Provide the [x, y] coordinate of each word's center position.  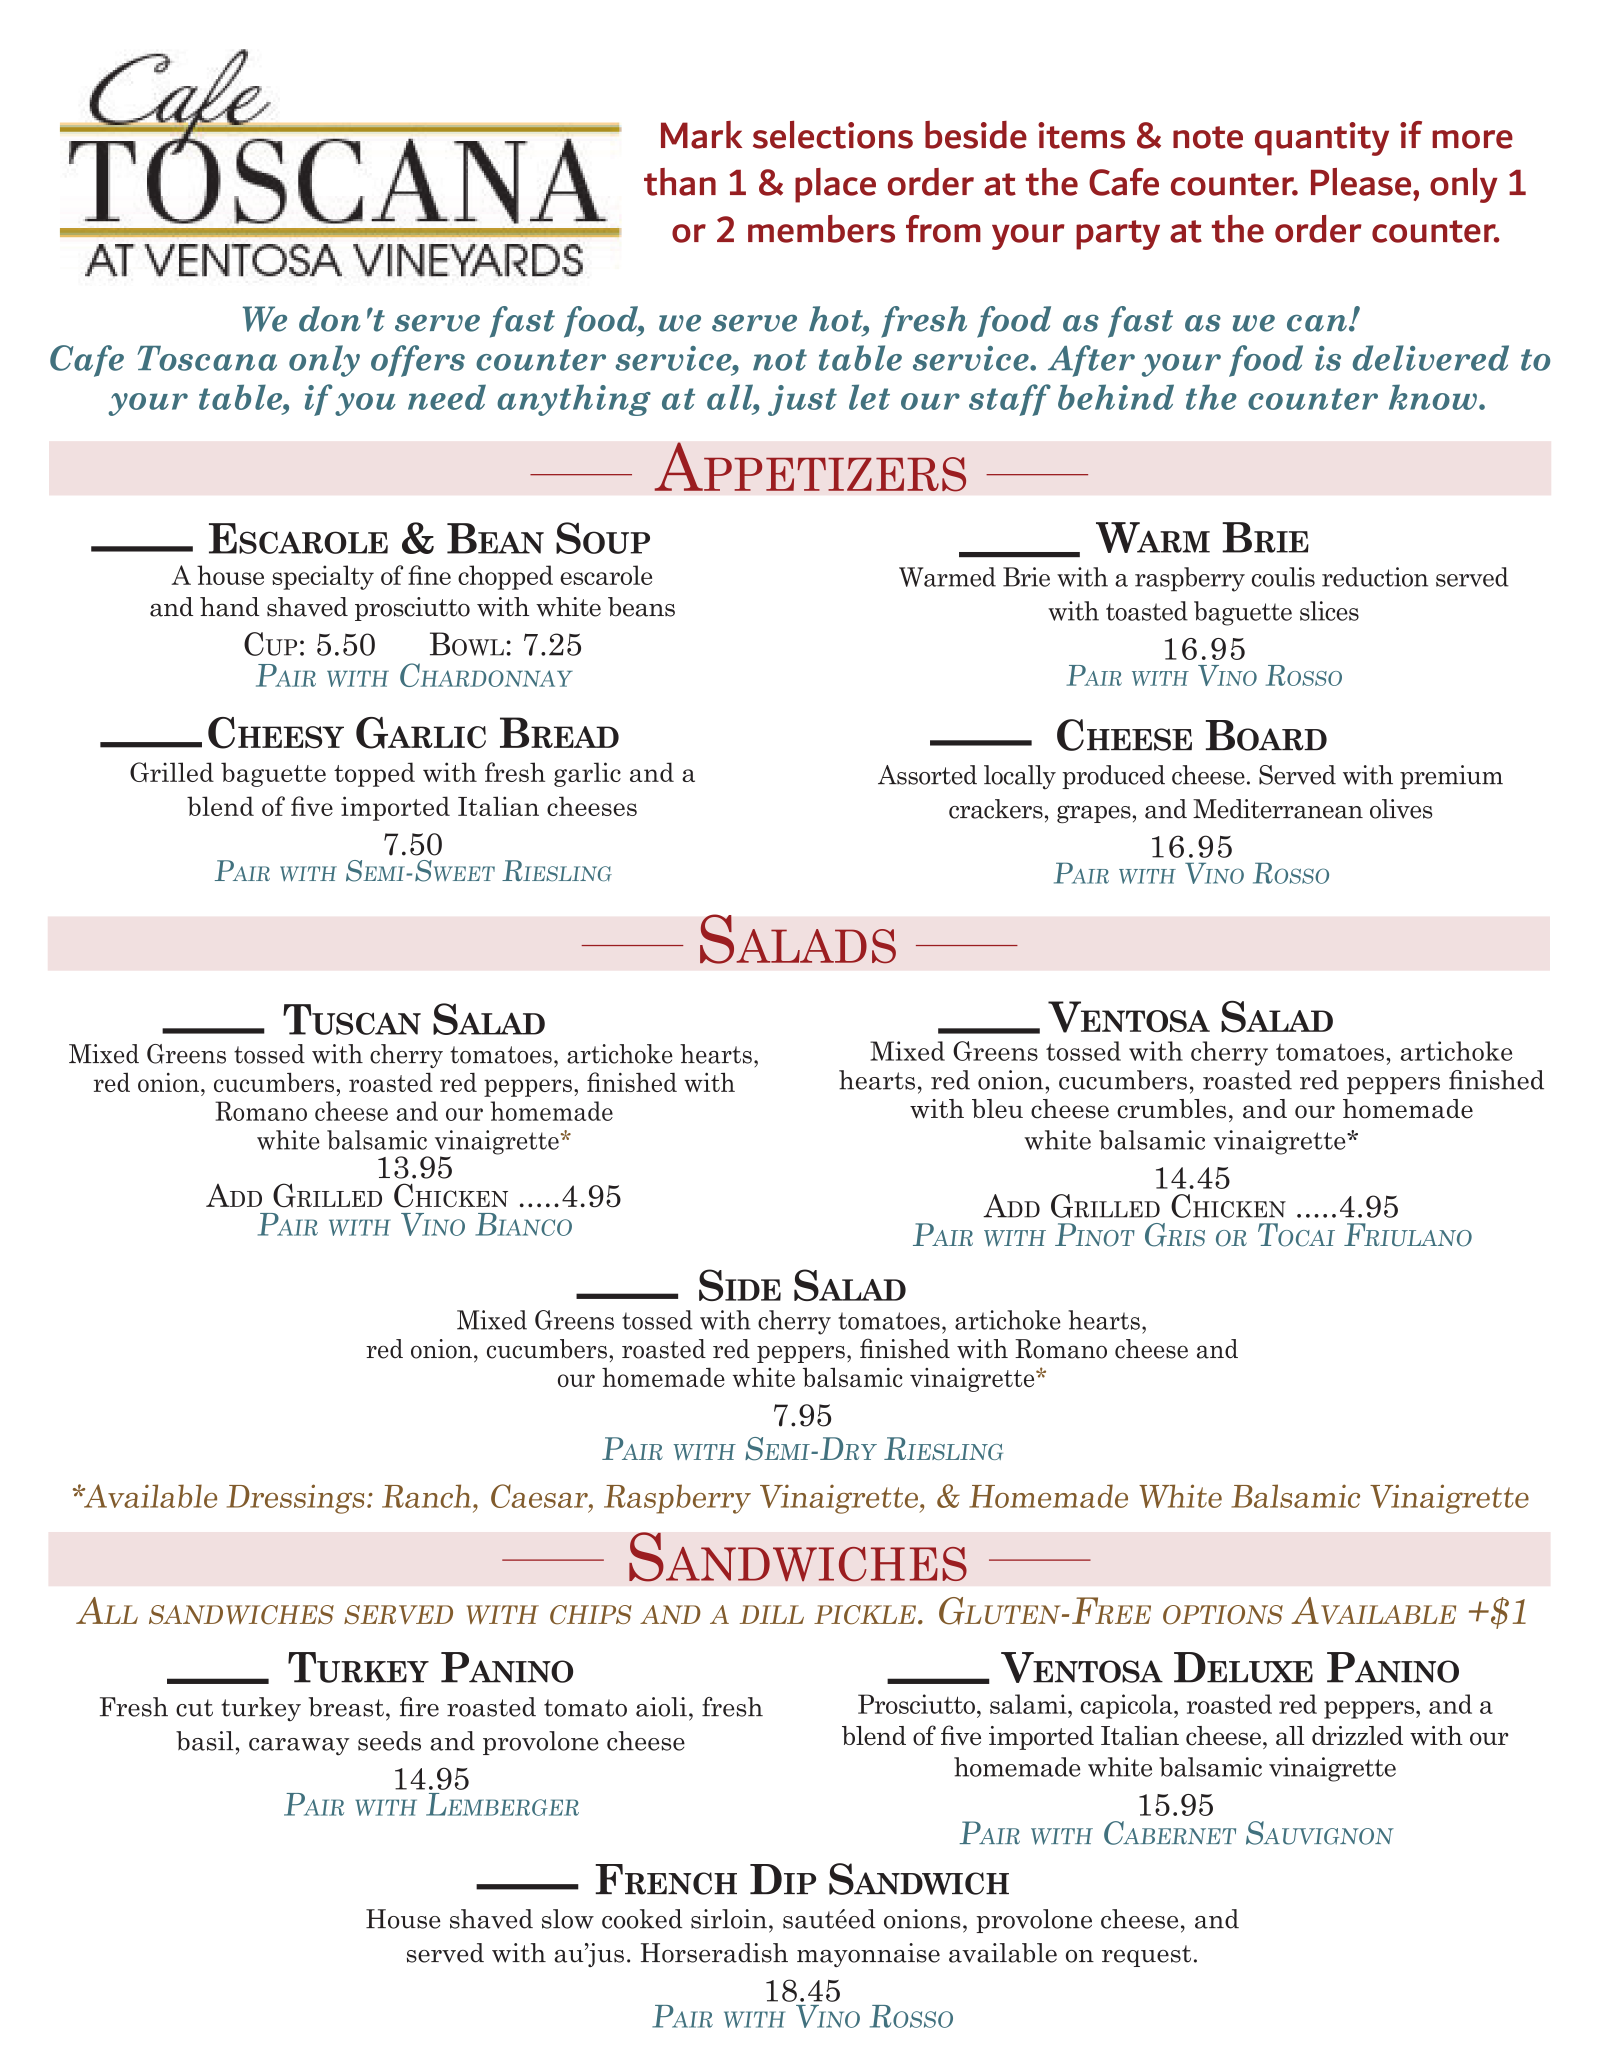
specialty [323, 577]
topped [374, 774]
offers [418, 361]
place [835, 185]
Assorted [927, 775]
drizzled [1357, 1736]
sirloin [729, 1919]
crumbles [1171, 1109]
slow [568, 1919]
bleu [997, 1109]
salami [1029, 1704]
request [1146, 1956]
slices [1329, 611]
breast [346, 1707]
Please [1362, 182]
